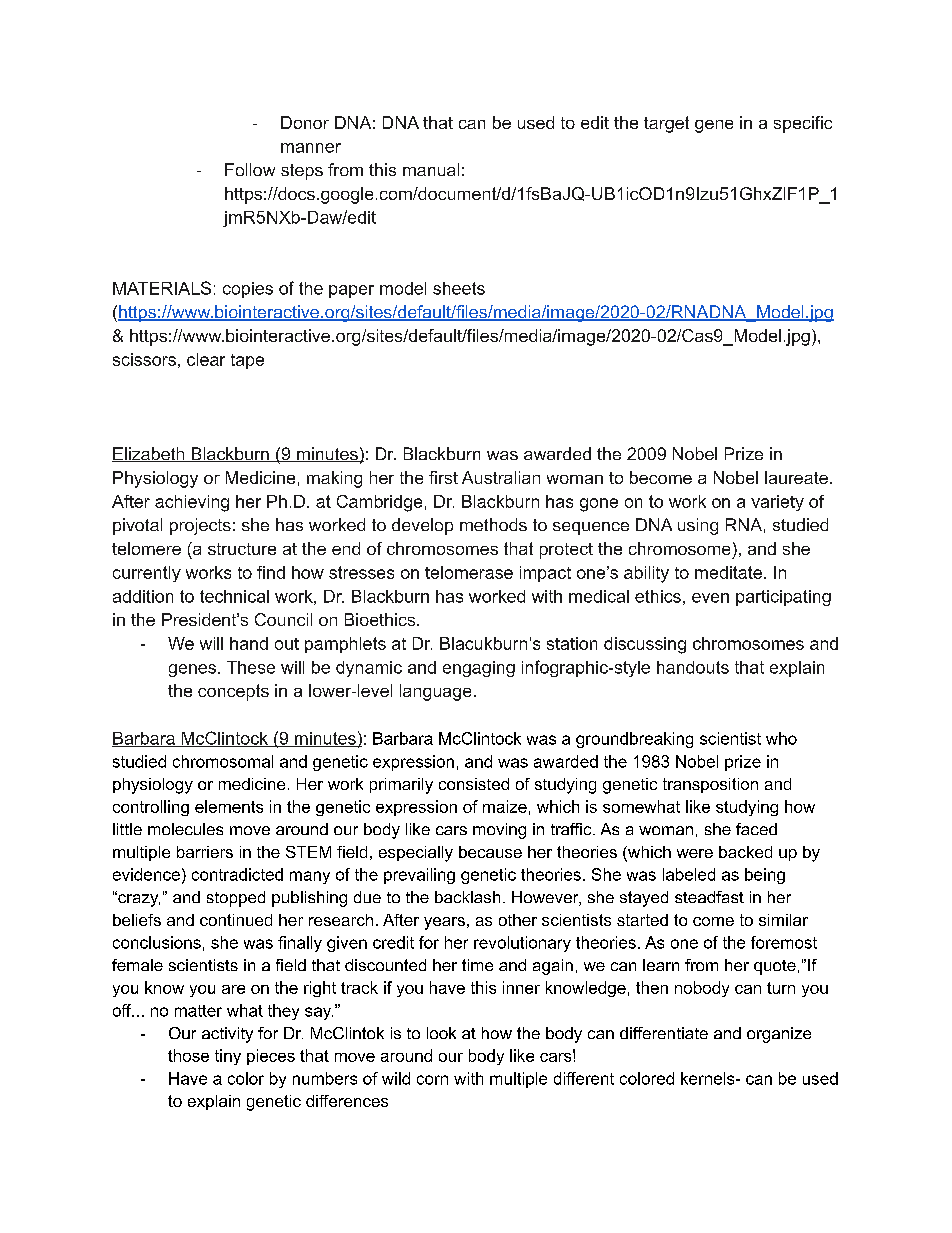  I want to click on Elizabeth, so click(149, 454).
